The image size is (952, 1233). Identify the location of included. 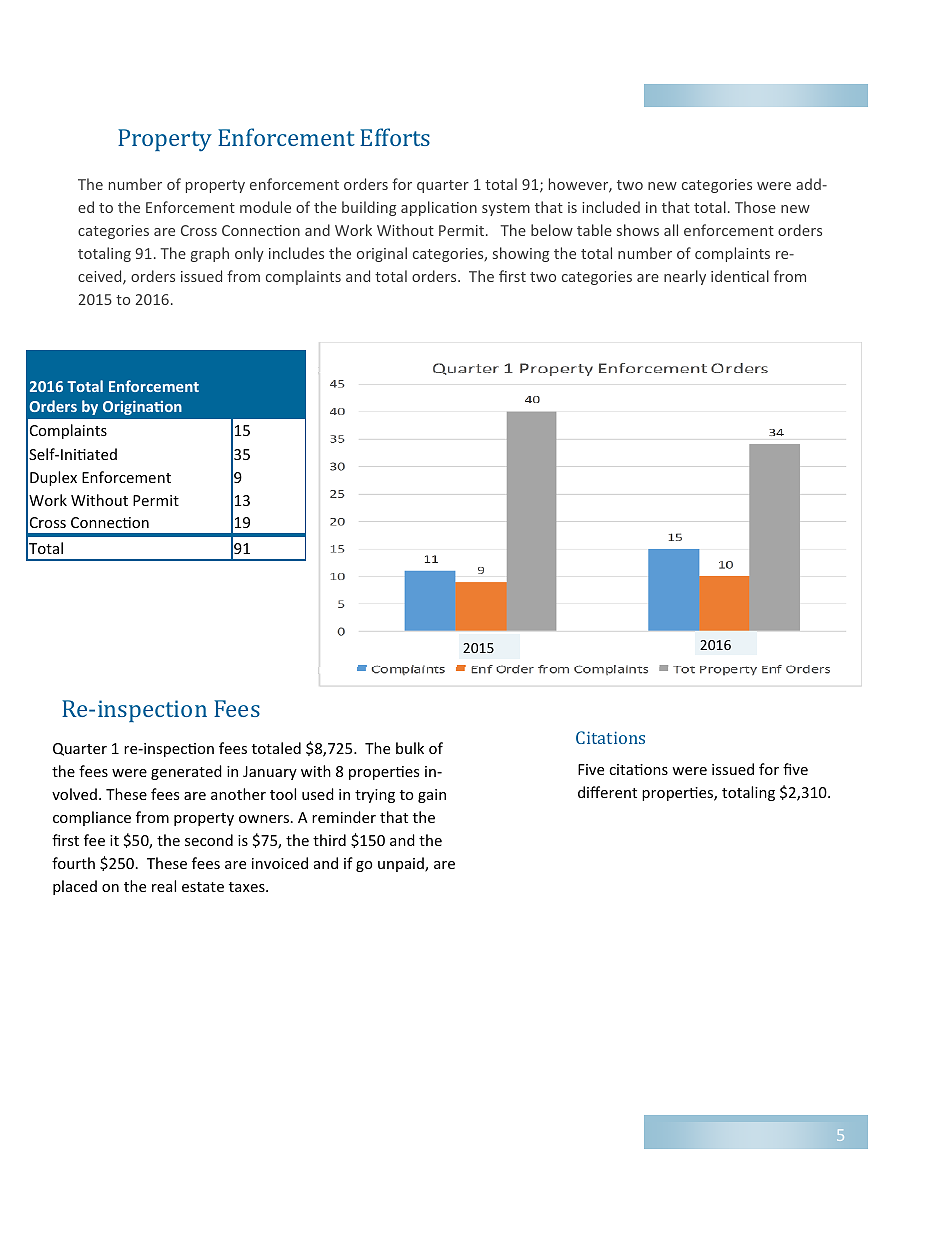
(611, 207).
